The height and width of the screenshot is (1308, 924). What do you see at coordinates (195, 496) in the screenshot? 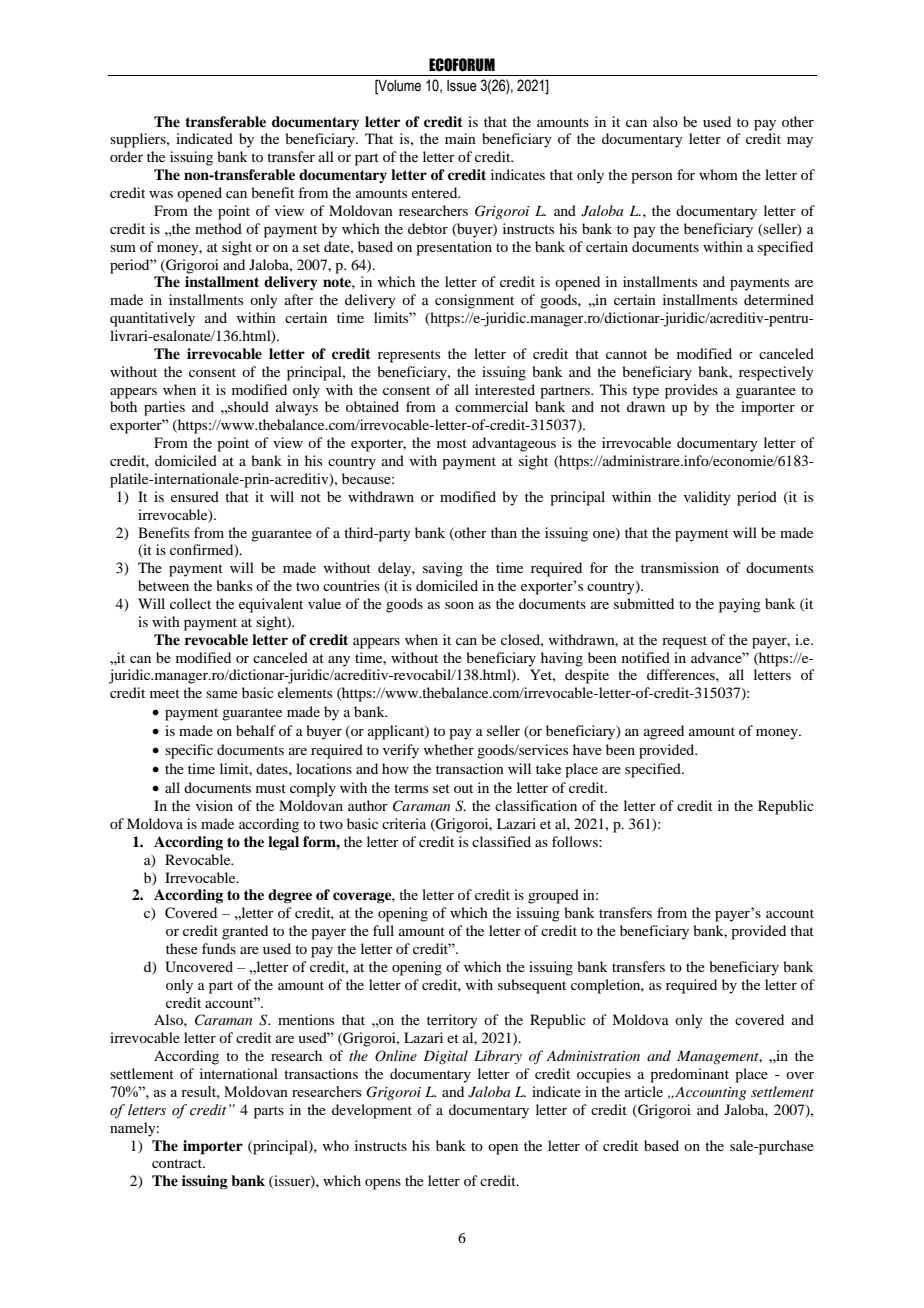
I see `ensured` at bounding box center [195, 496].
